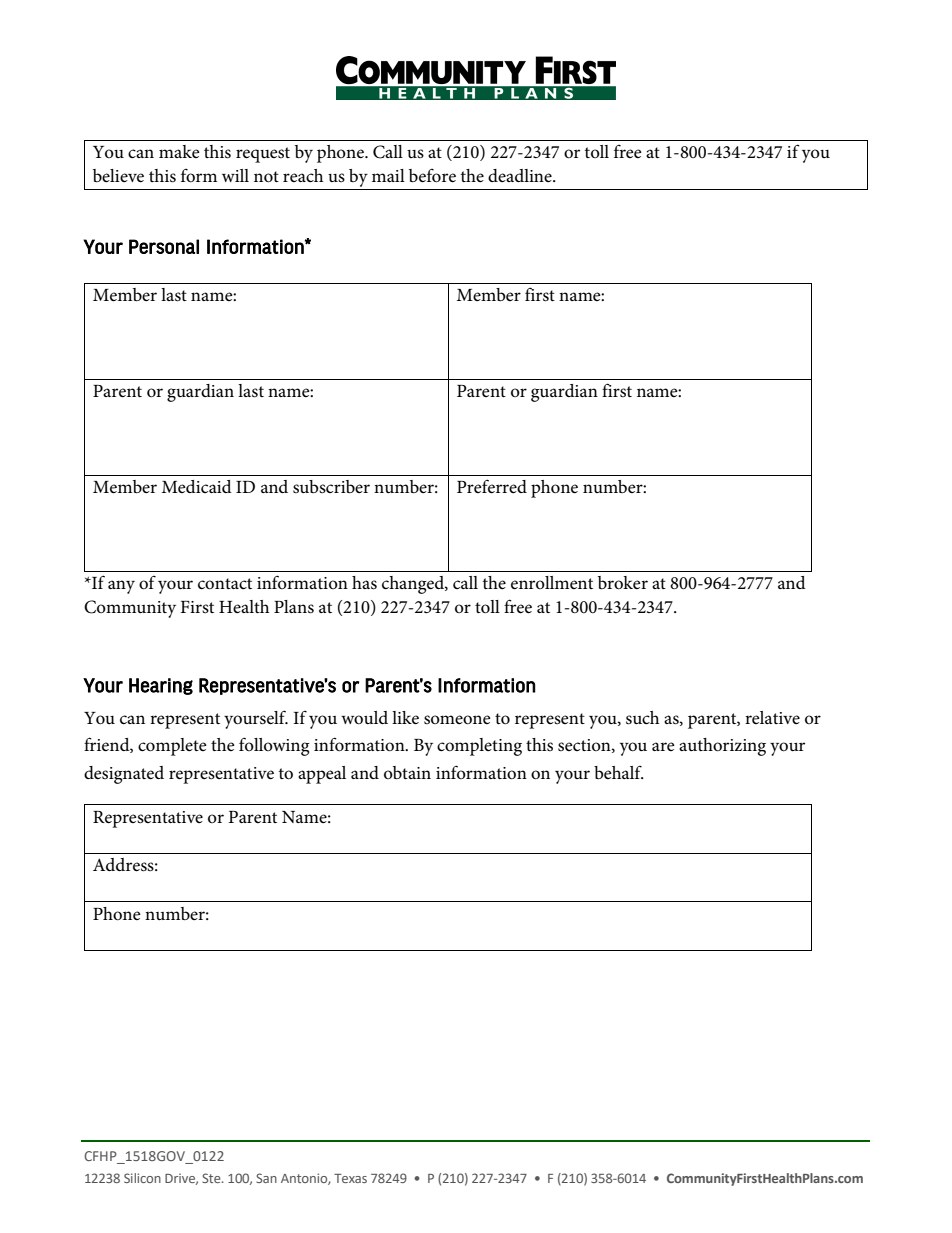 This screenshot has width=952, height=1233. I want to click on before, so click(432, 176).
